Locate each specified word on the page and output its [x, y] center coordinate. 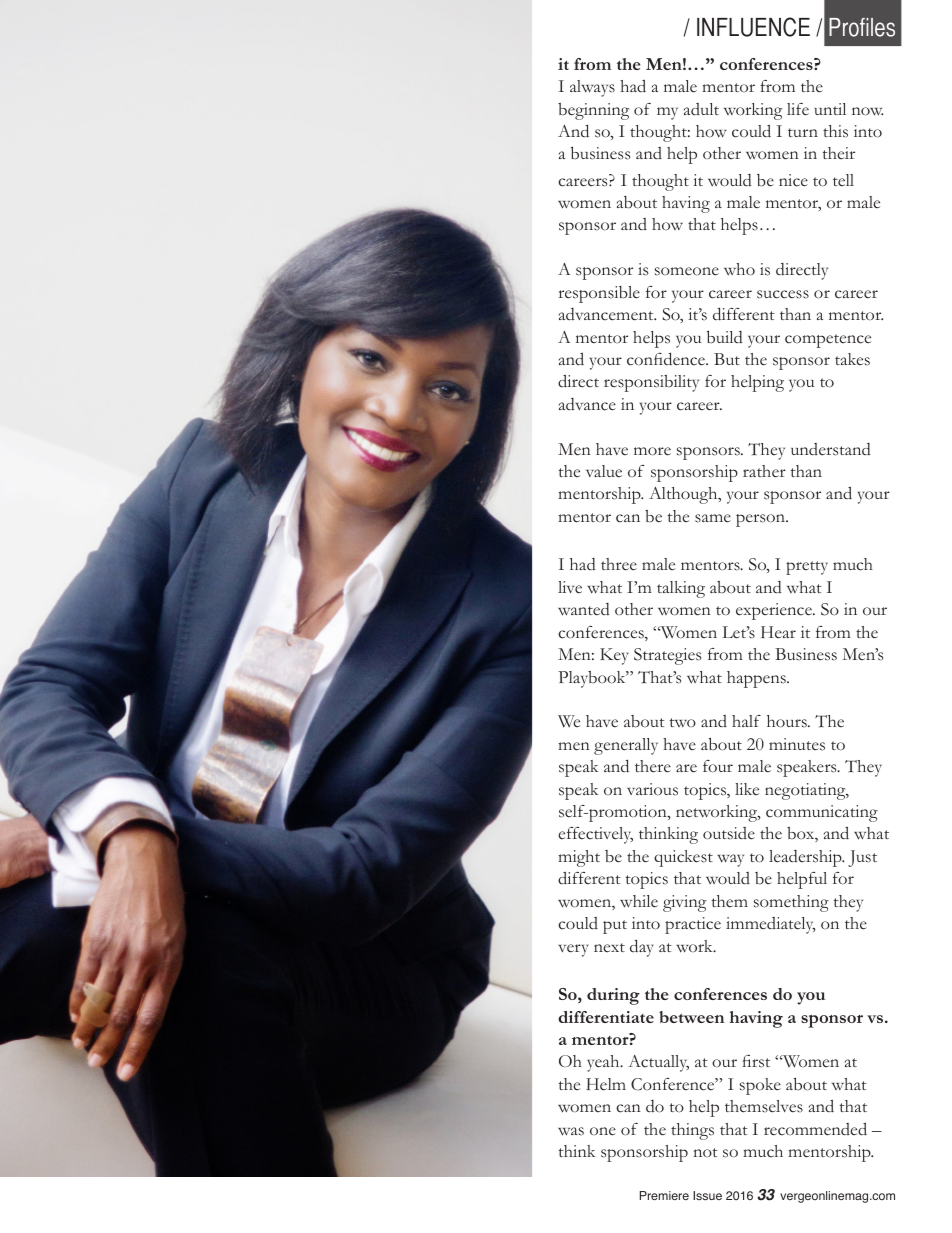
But [727, 359]
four [718, 766]
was [571, 1131]
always [592, 88]
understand [831, 449]
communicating [822, 813]
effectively [595, 835]
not [705, 1153]
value [604, 471]
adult [701, 109]
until [830, 109]
